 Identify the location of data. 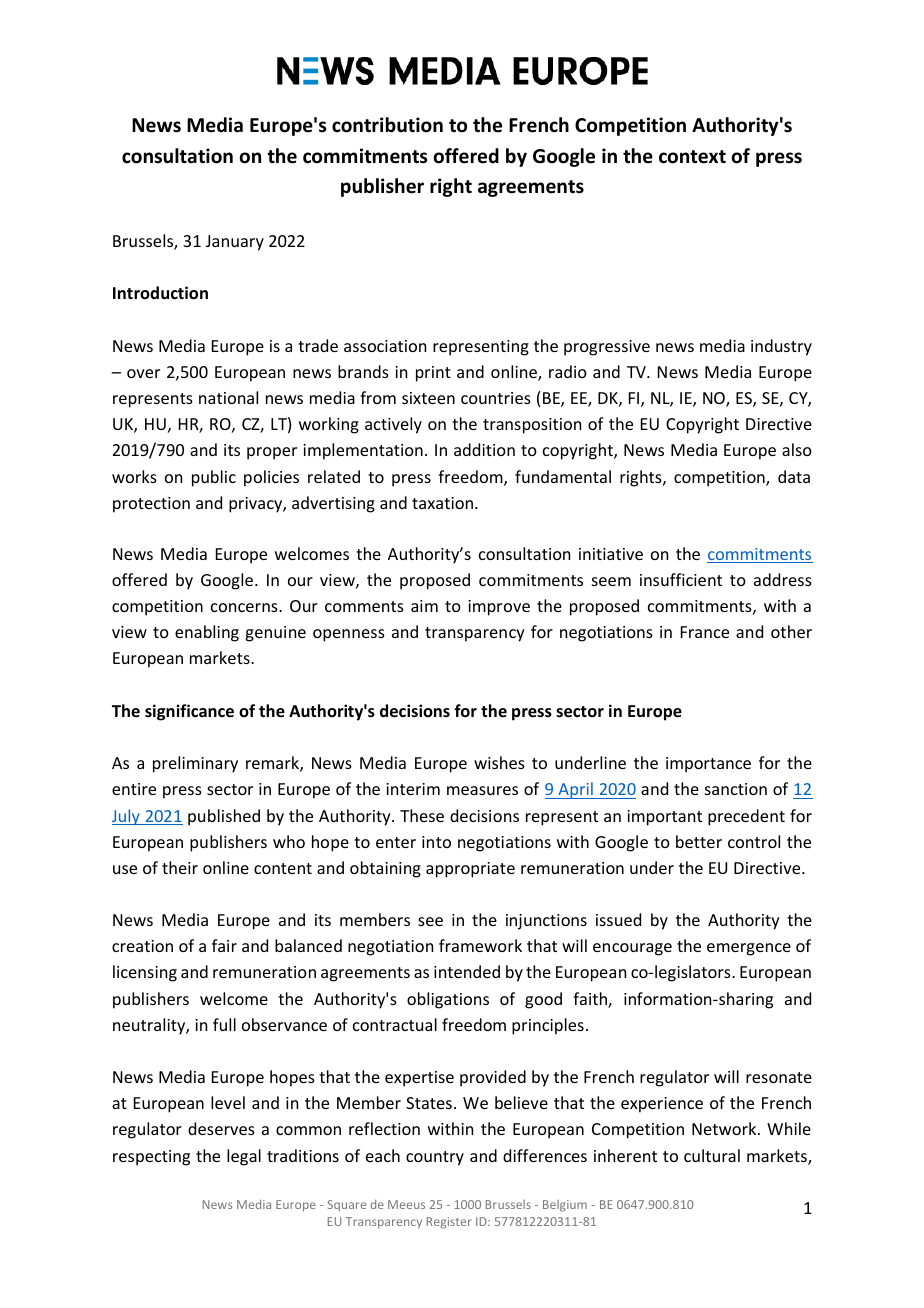
(794, 476).
